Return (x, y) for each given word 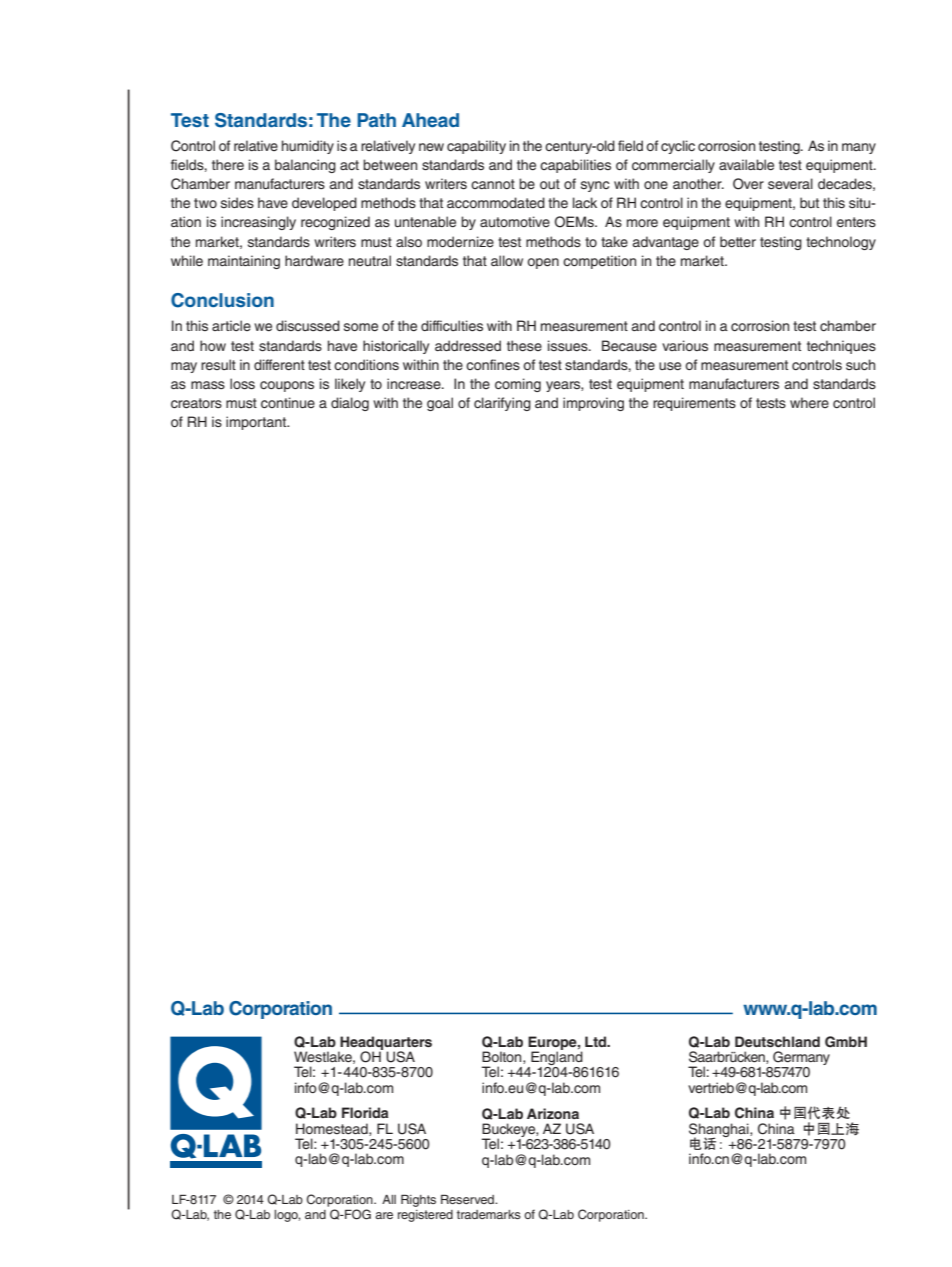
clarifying (502, 404)
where (809, 403)
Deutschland (777, 1041)
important (257, 423)
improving (593, 404)
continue (288, 402)
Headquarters (385, 1044)
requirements (694, 404)
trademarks (489, 1214)
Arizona (553, 1113)
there (228, 165)
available (746, 165)
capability (476, 147)
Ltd (597, 1041)
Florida (365, 1112)
